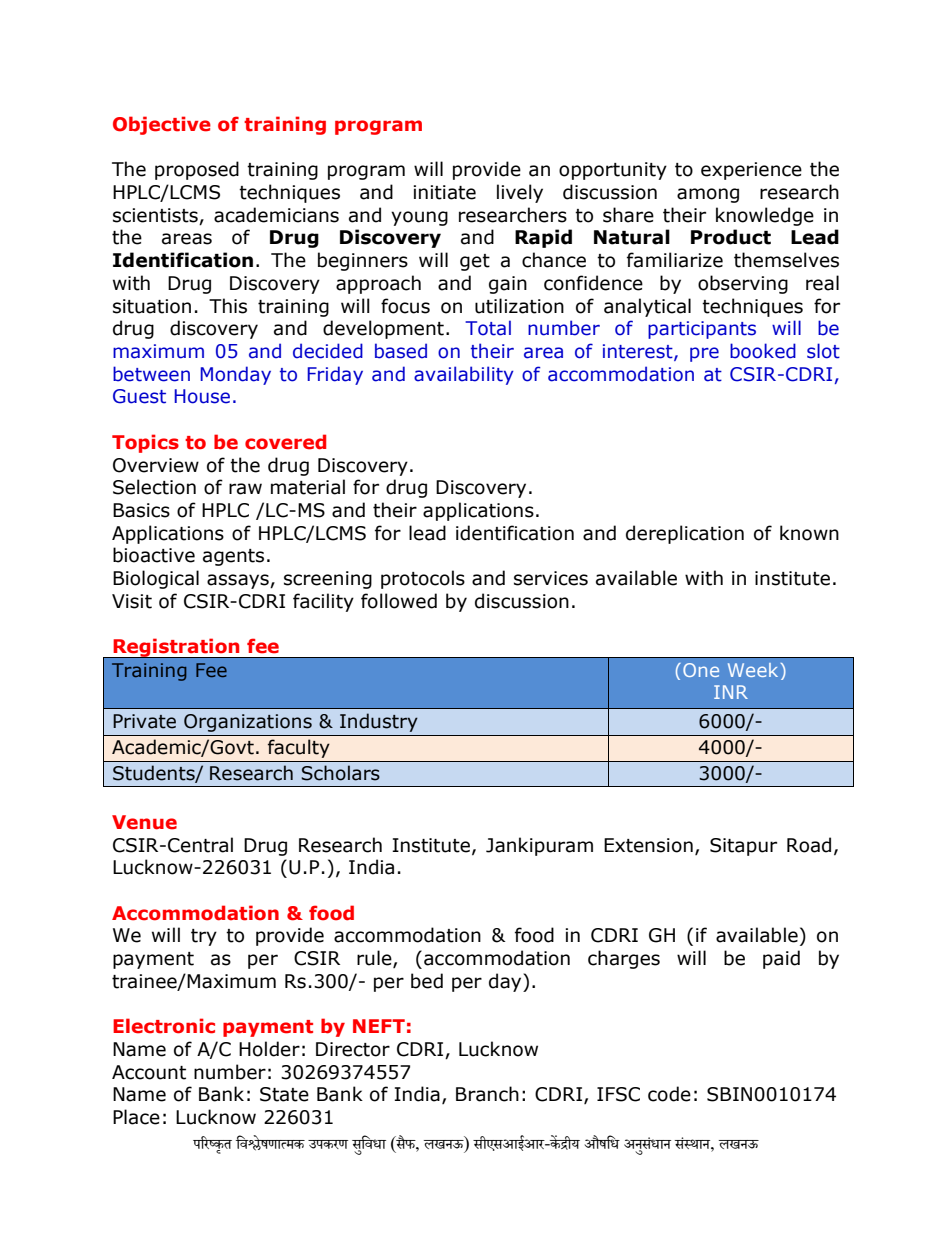  What do you see at coordinates (248, 723) in the page?
I see `Organizations` at bounding box center [248, 723].
